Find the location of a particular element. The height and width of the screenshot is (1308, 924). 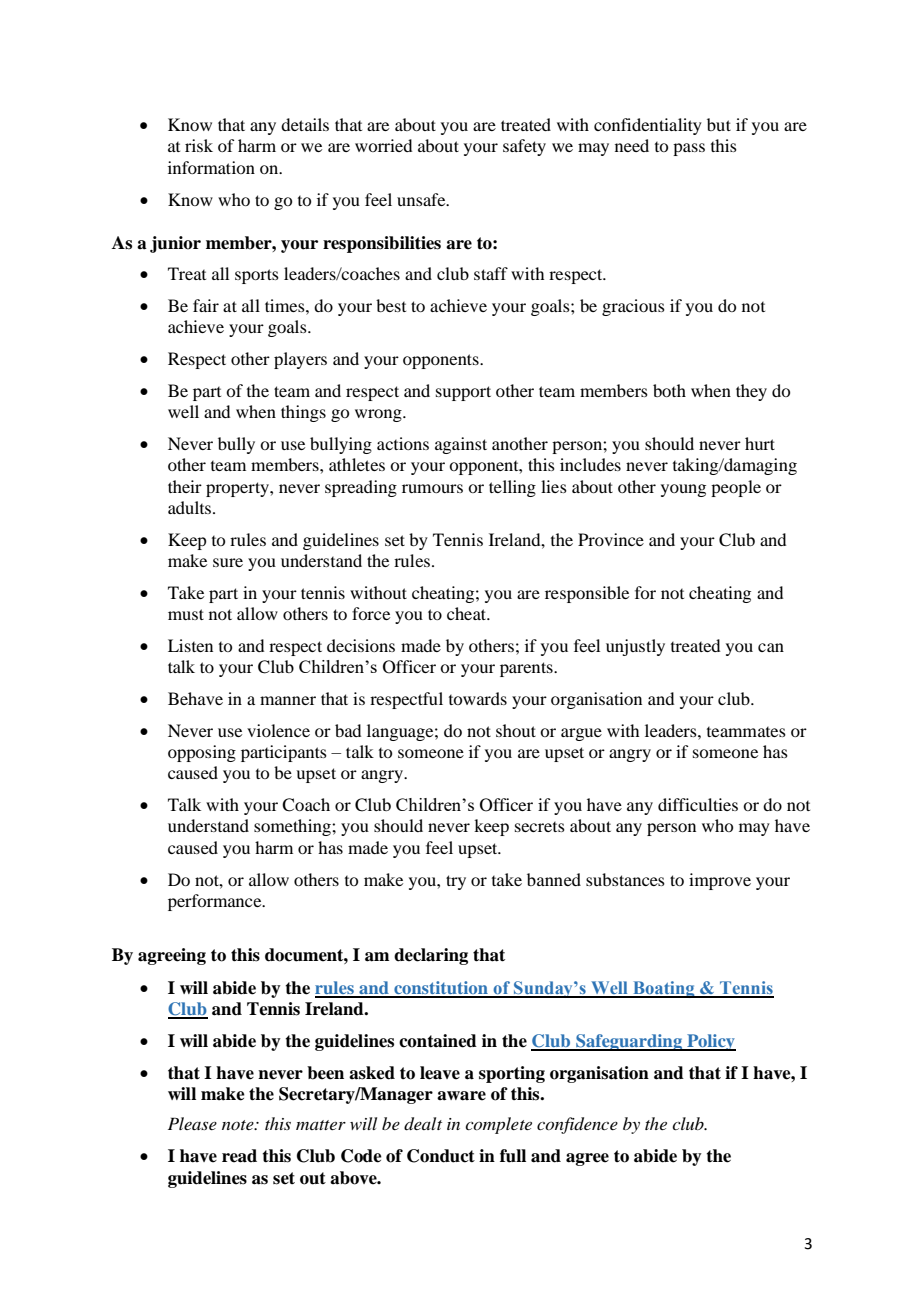

young is located at coordinates (683, 490).
